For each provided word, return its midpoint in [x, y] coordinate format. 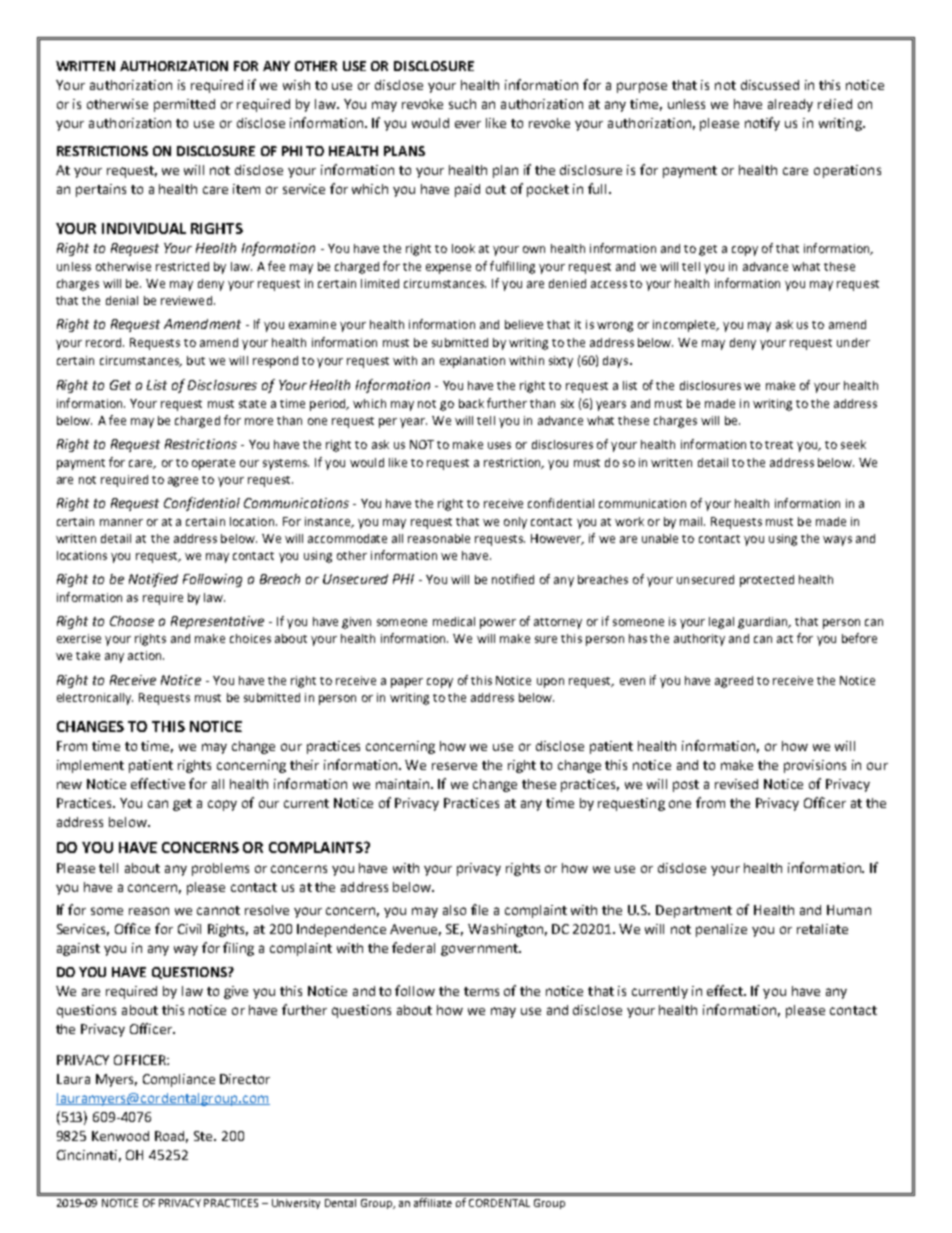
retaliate [822, 929]
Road [171, 1137]
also [454, 910]
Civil [189, 929]
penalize [721, 930]
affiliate [433, 1202]
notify [762, 124]
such [462, 104]
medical [454, 621]
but [196, 360]
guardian [764, 623]
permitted [184, 105]
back [471, 403]
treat [779, 445]
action [146, 655]
